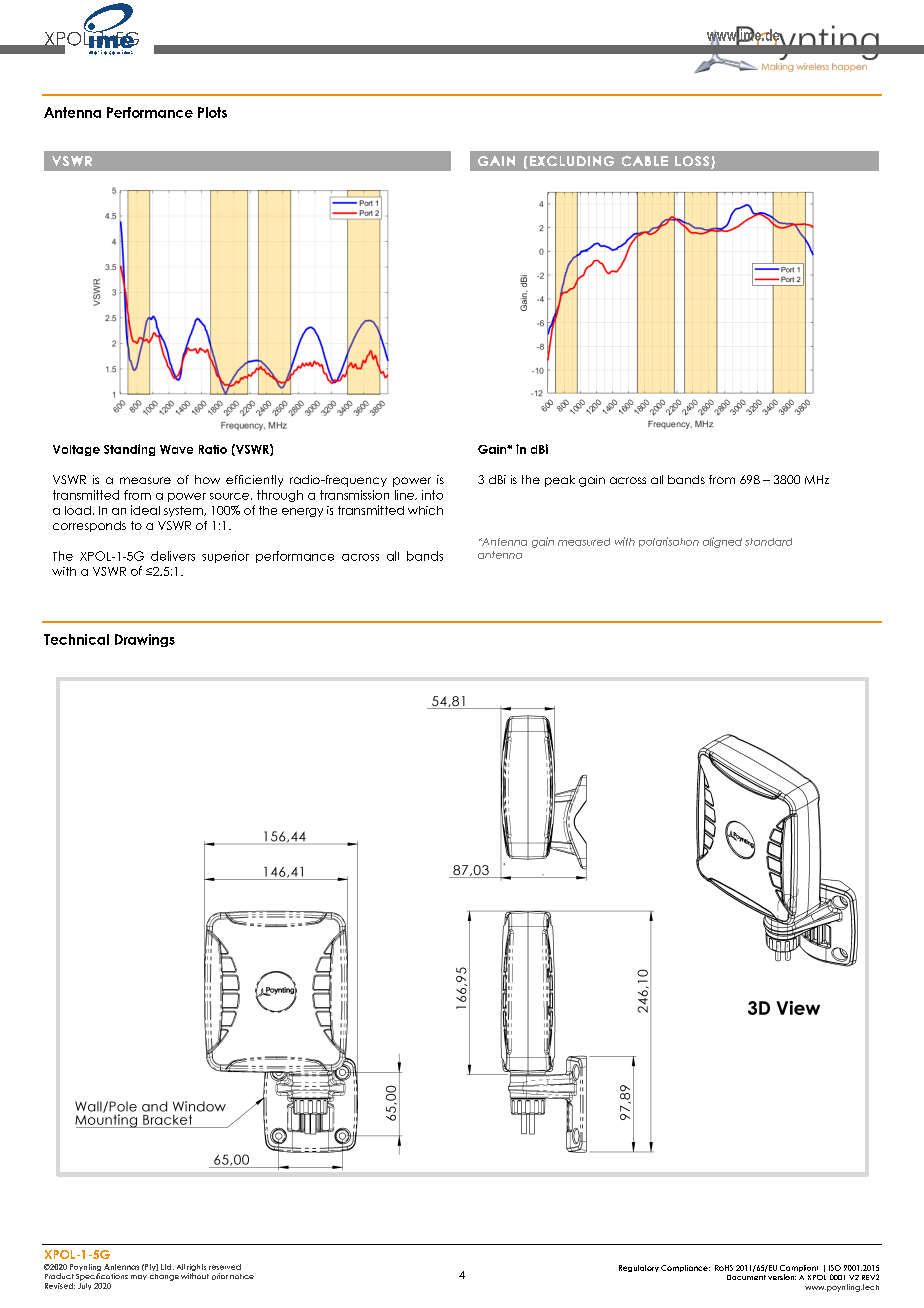  What do you see at coordinates (722, 542) in the screenshot?
I see `aligned` at bounding box center [722, 542].
